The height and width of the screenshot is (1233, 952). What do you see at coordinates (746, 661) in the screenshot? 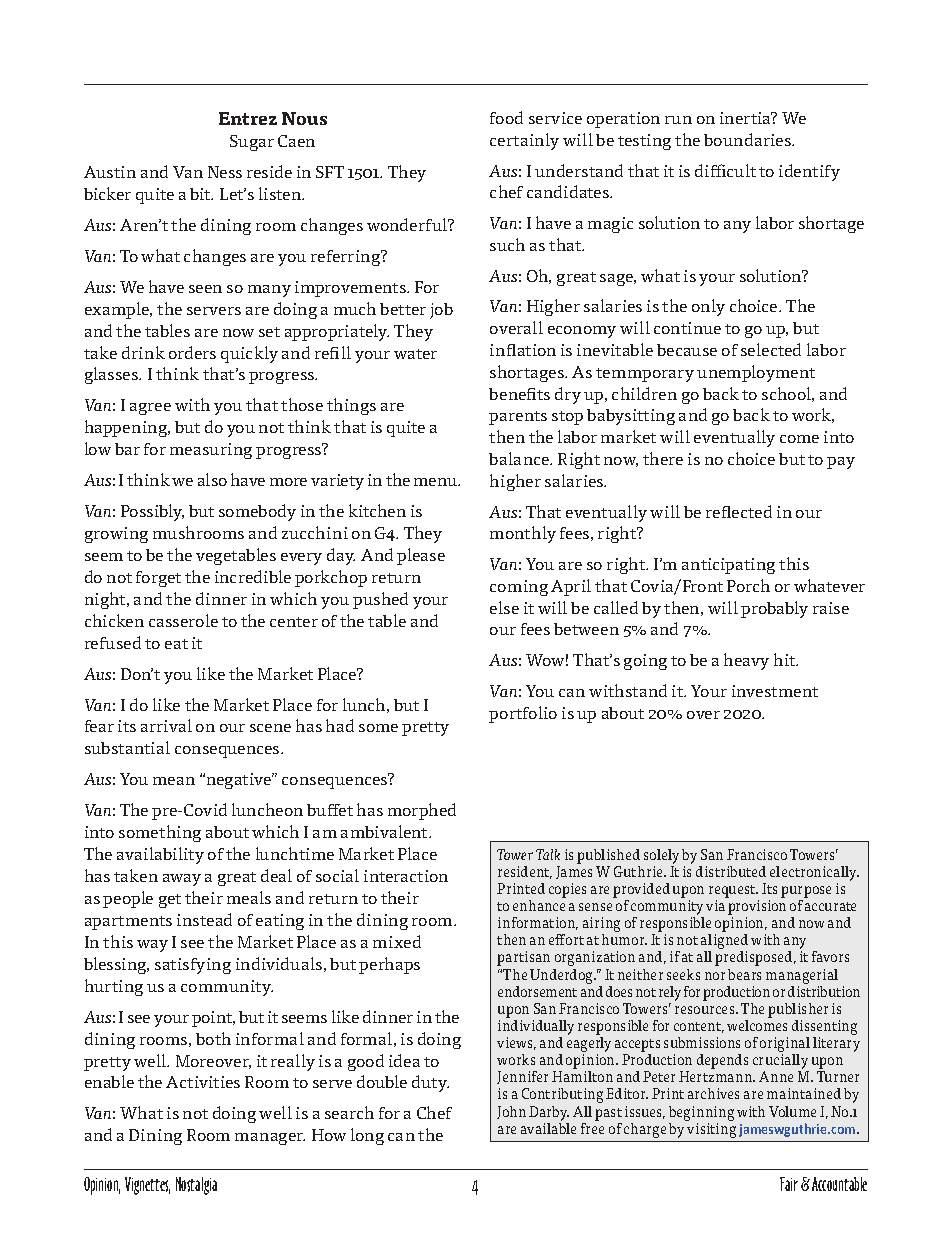
I see `heavy` at bounding box center [746, 661].
